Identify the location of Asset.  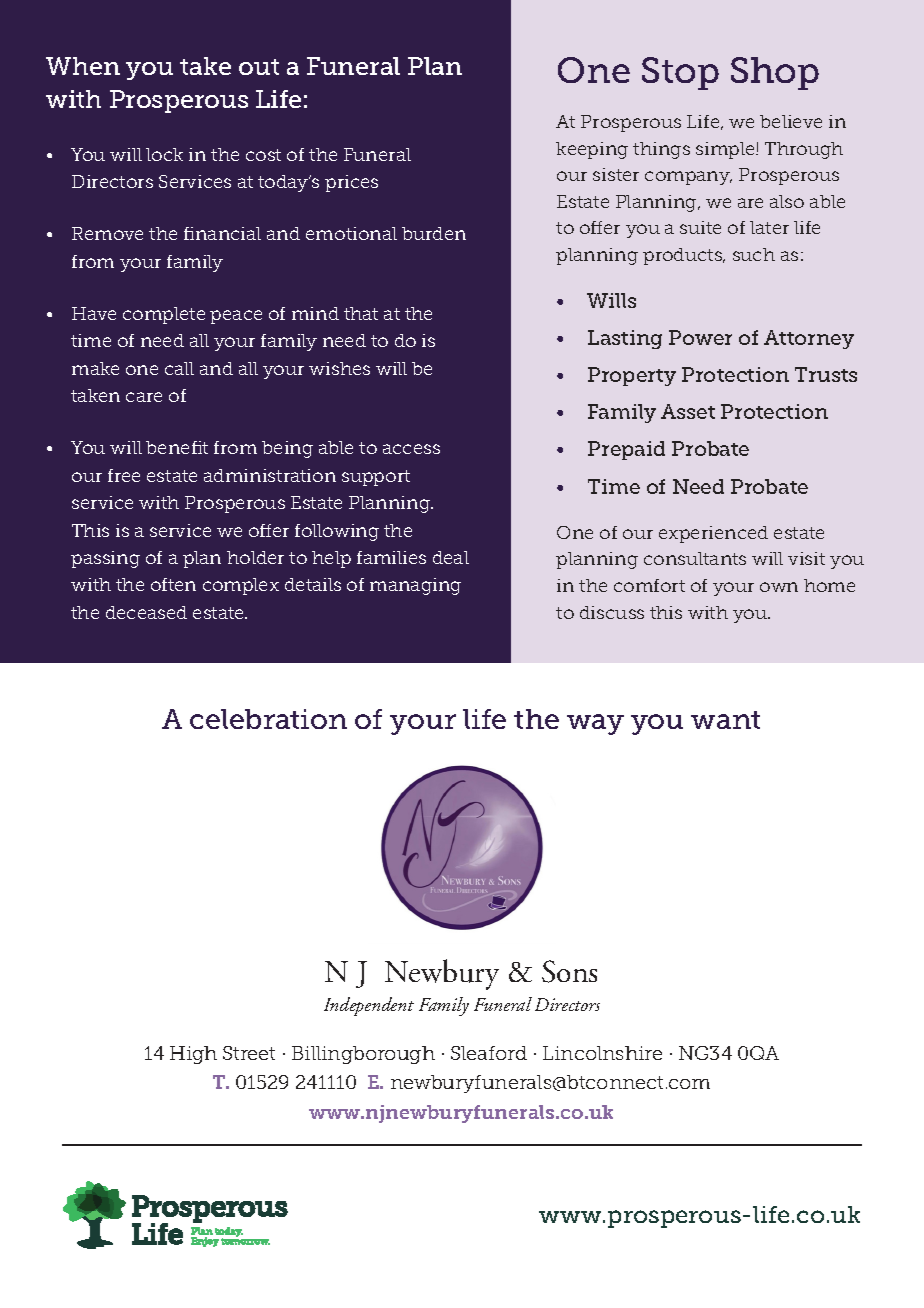
(688, 411).
